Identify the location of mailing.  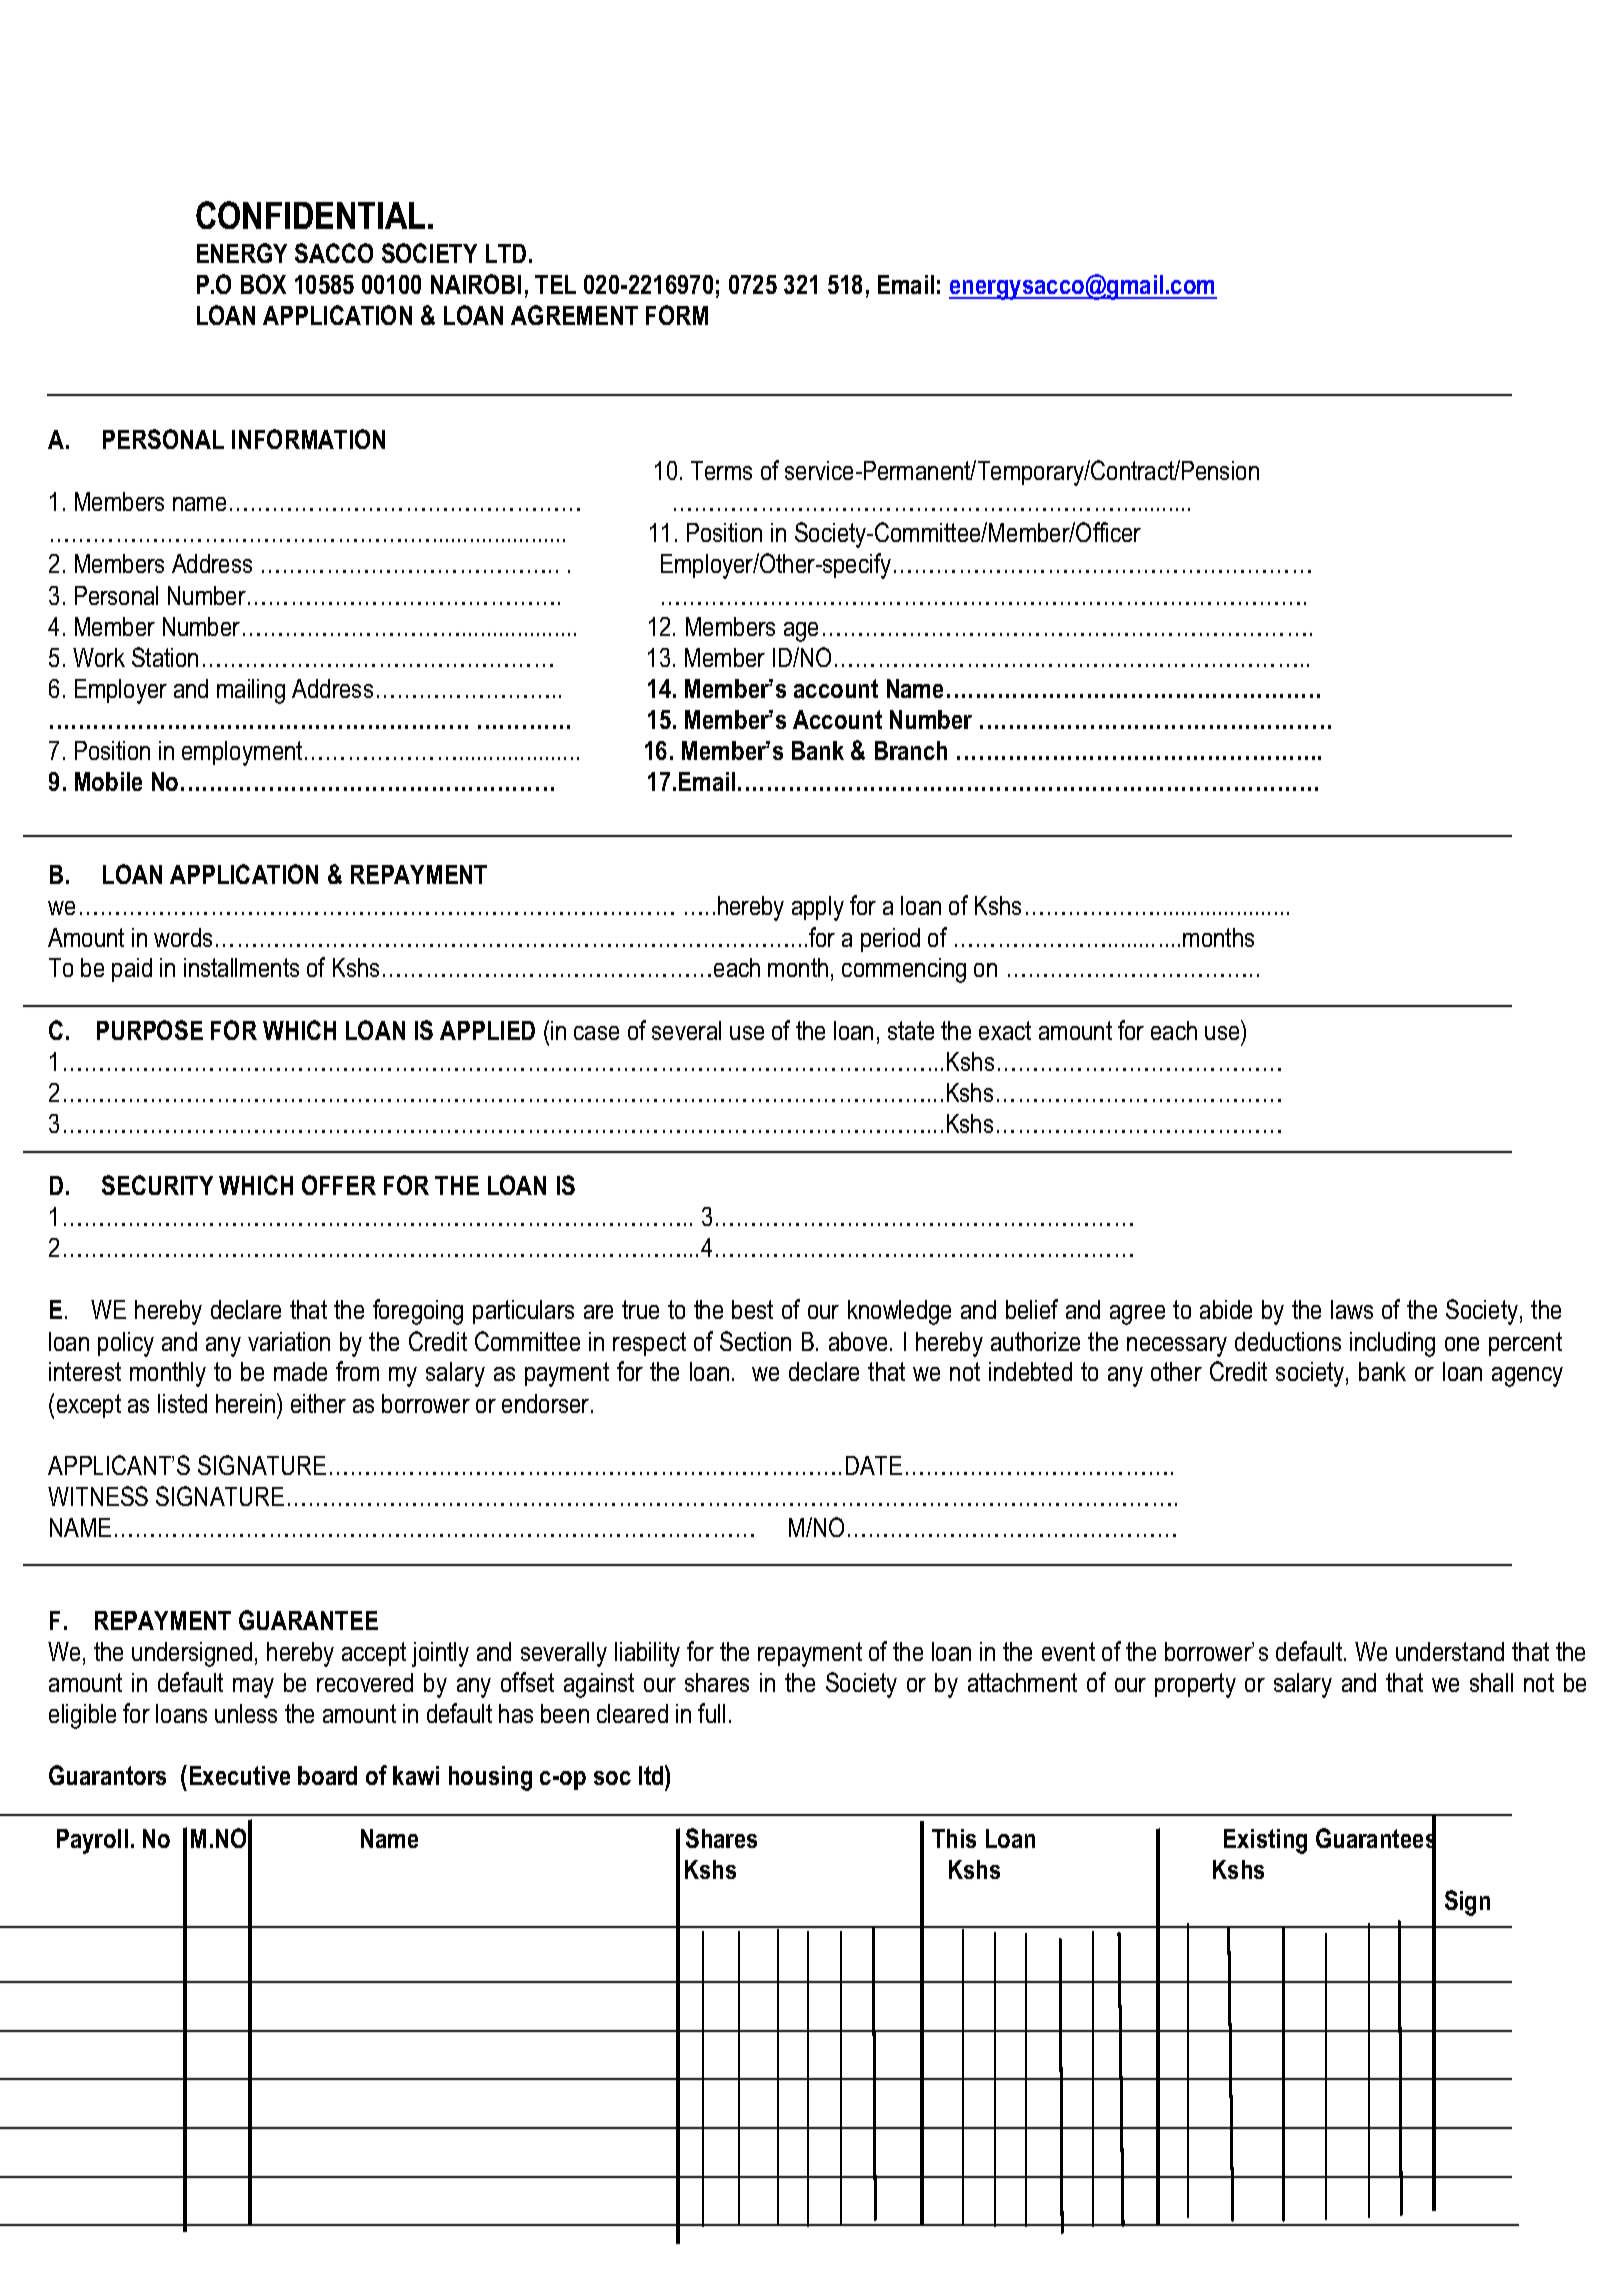
(251, 691).
